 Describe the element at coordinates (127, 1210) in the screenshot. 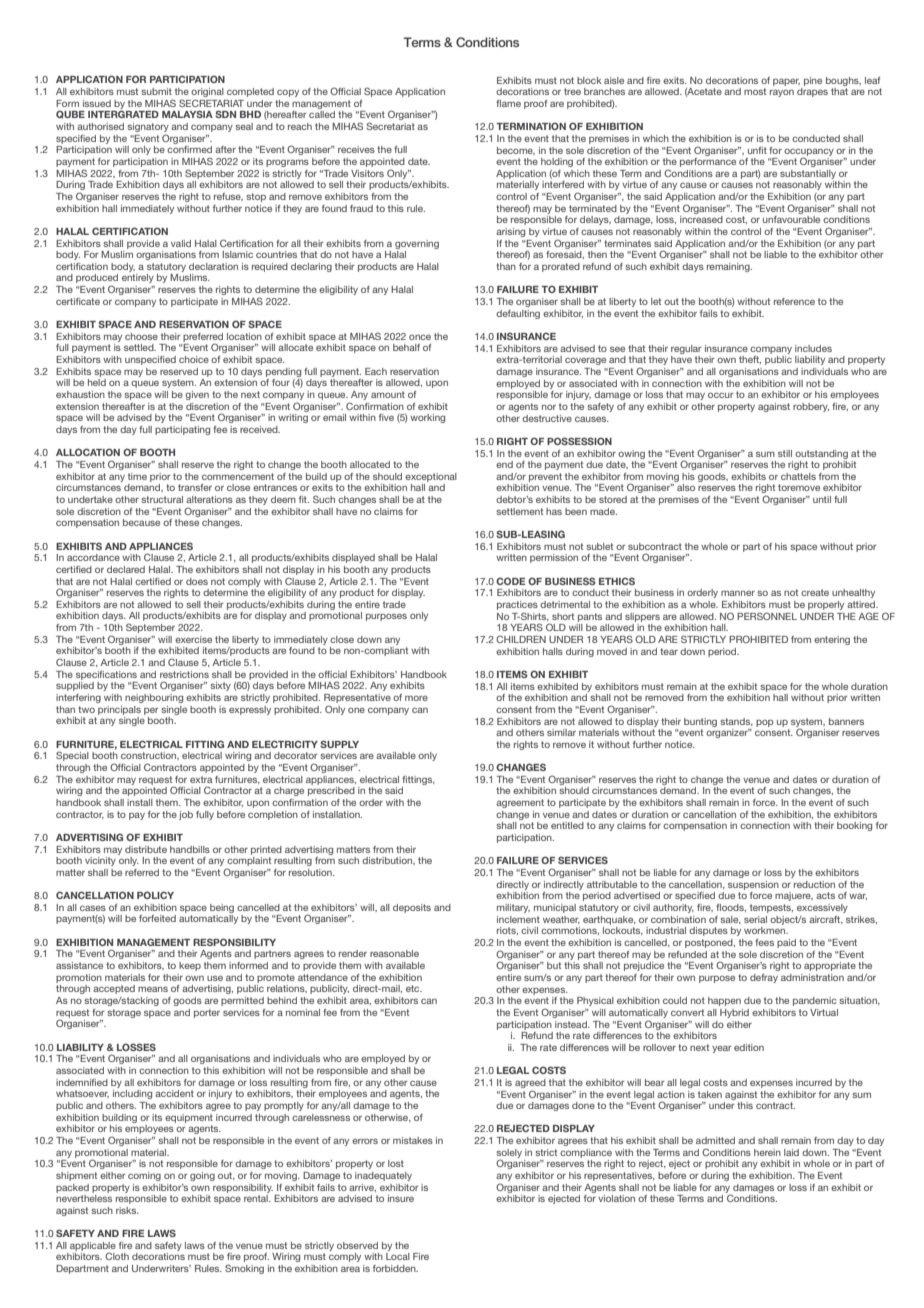

I see `risks` at that location.
